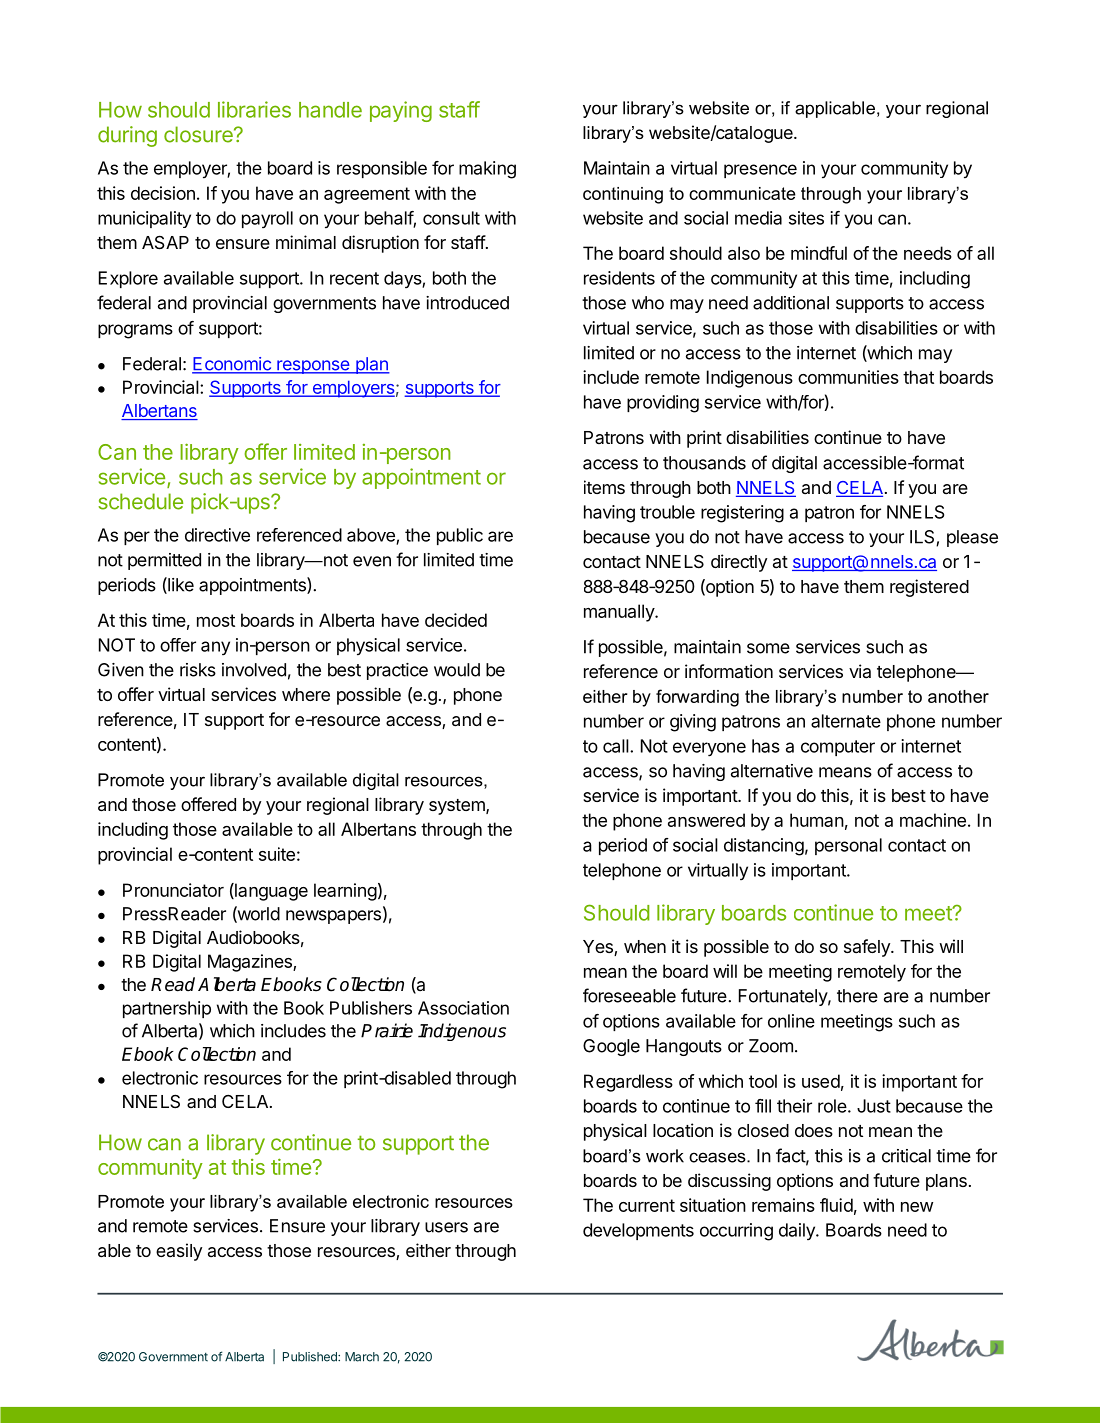 The width and height of the screenshot is (1100, 1423). What do you see at coordinates (846, 721) in the screenshot?
I see `alternate` at bounding box center [846, 721].
